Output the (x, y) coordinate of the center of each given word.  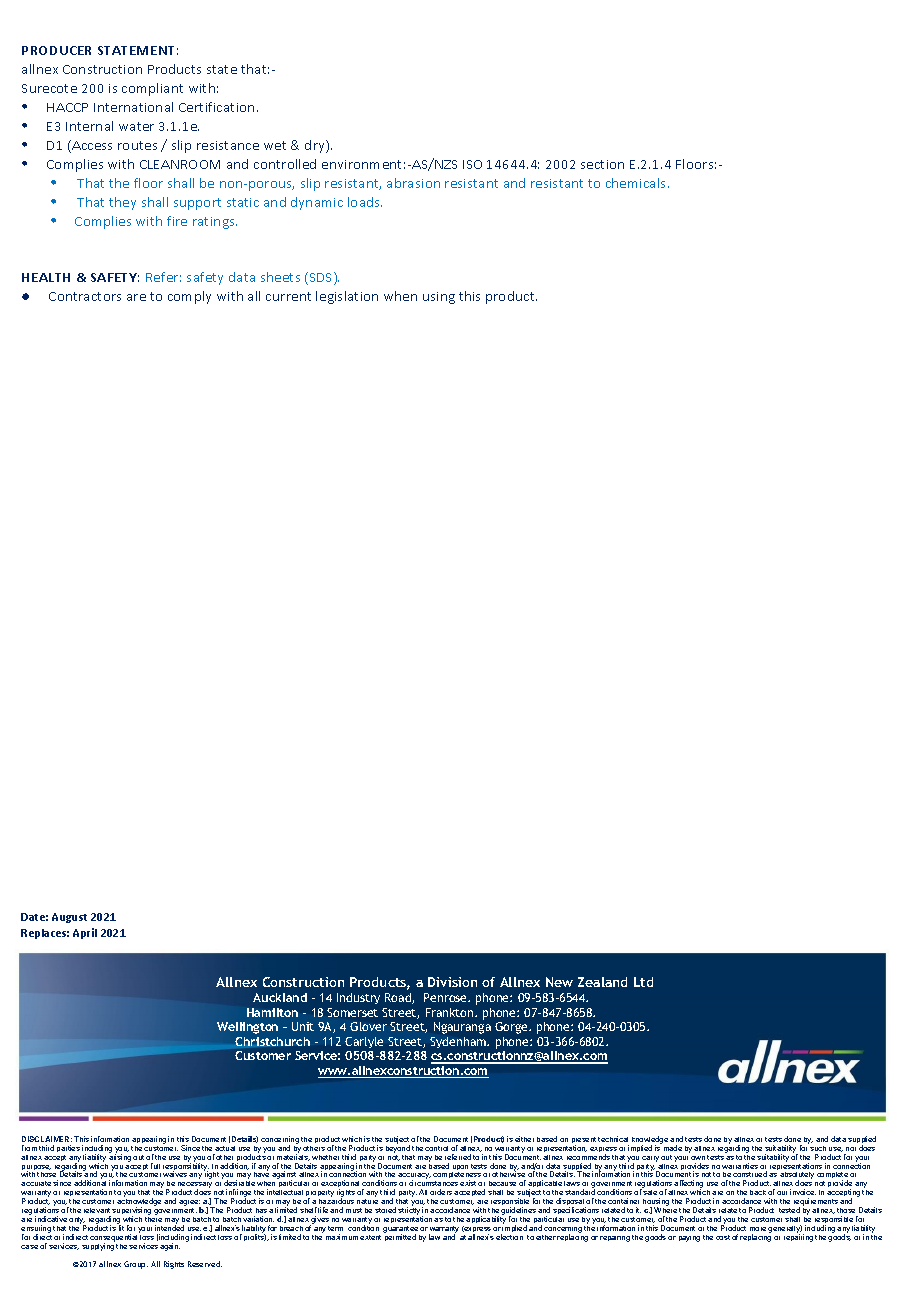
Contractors (85, 296)
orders (441, 1192)
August (69, 918)
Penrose (447, 997)
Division (452, 982)
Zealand (602, 982)
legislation (347, 297)
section (602, 164)
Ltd (643, 982)
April (85, 933)
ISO (472, 164)
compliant (152, 89)
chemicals (637, 183)
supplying (98, 1246)
